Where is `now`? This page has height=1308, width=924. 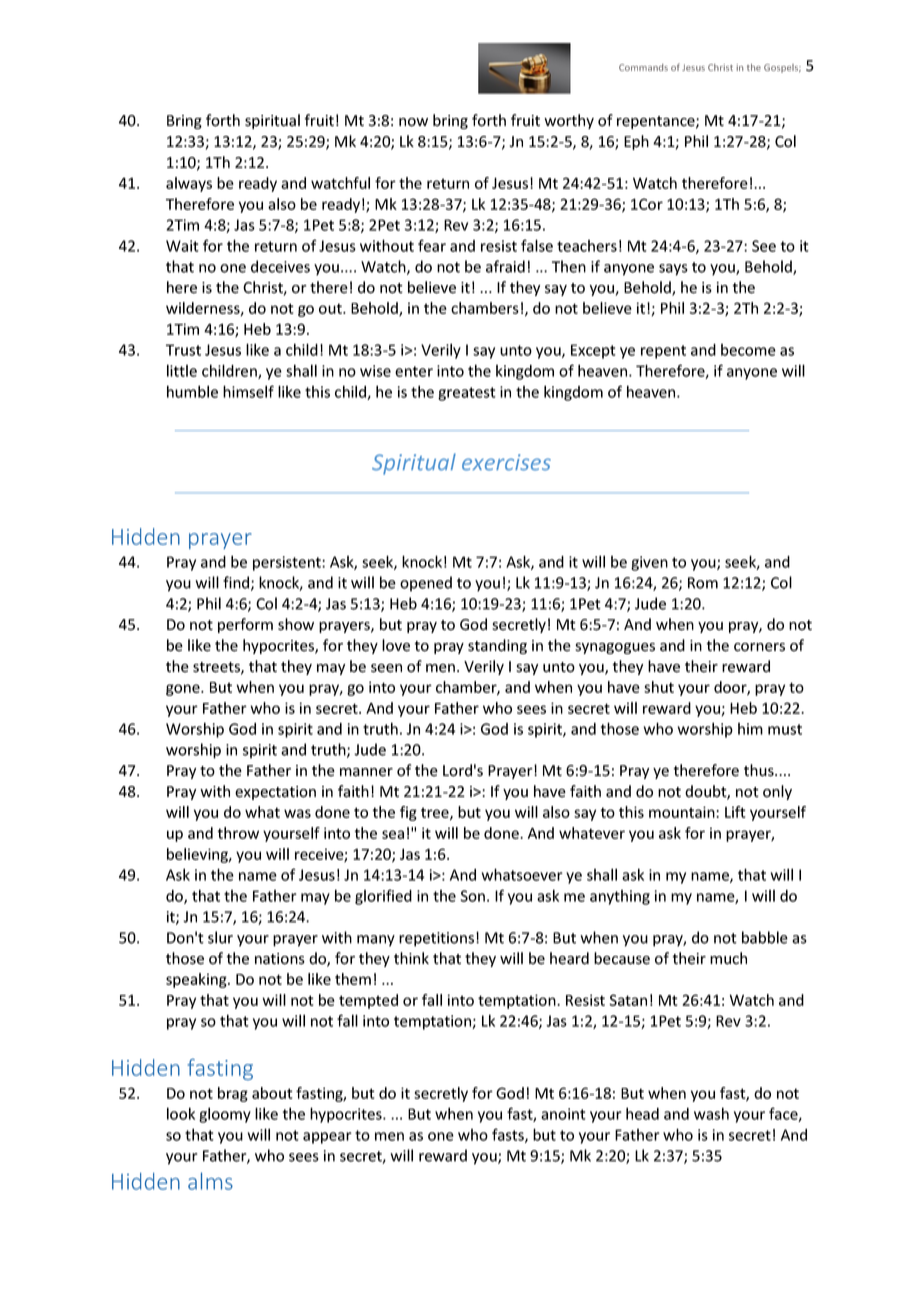
now is located at coordinates (413, 122).
